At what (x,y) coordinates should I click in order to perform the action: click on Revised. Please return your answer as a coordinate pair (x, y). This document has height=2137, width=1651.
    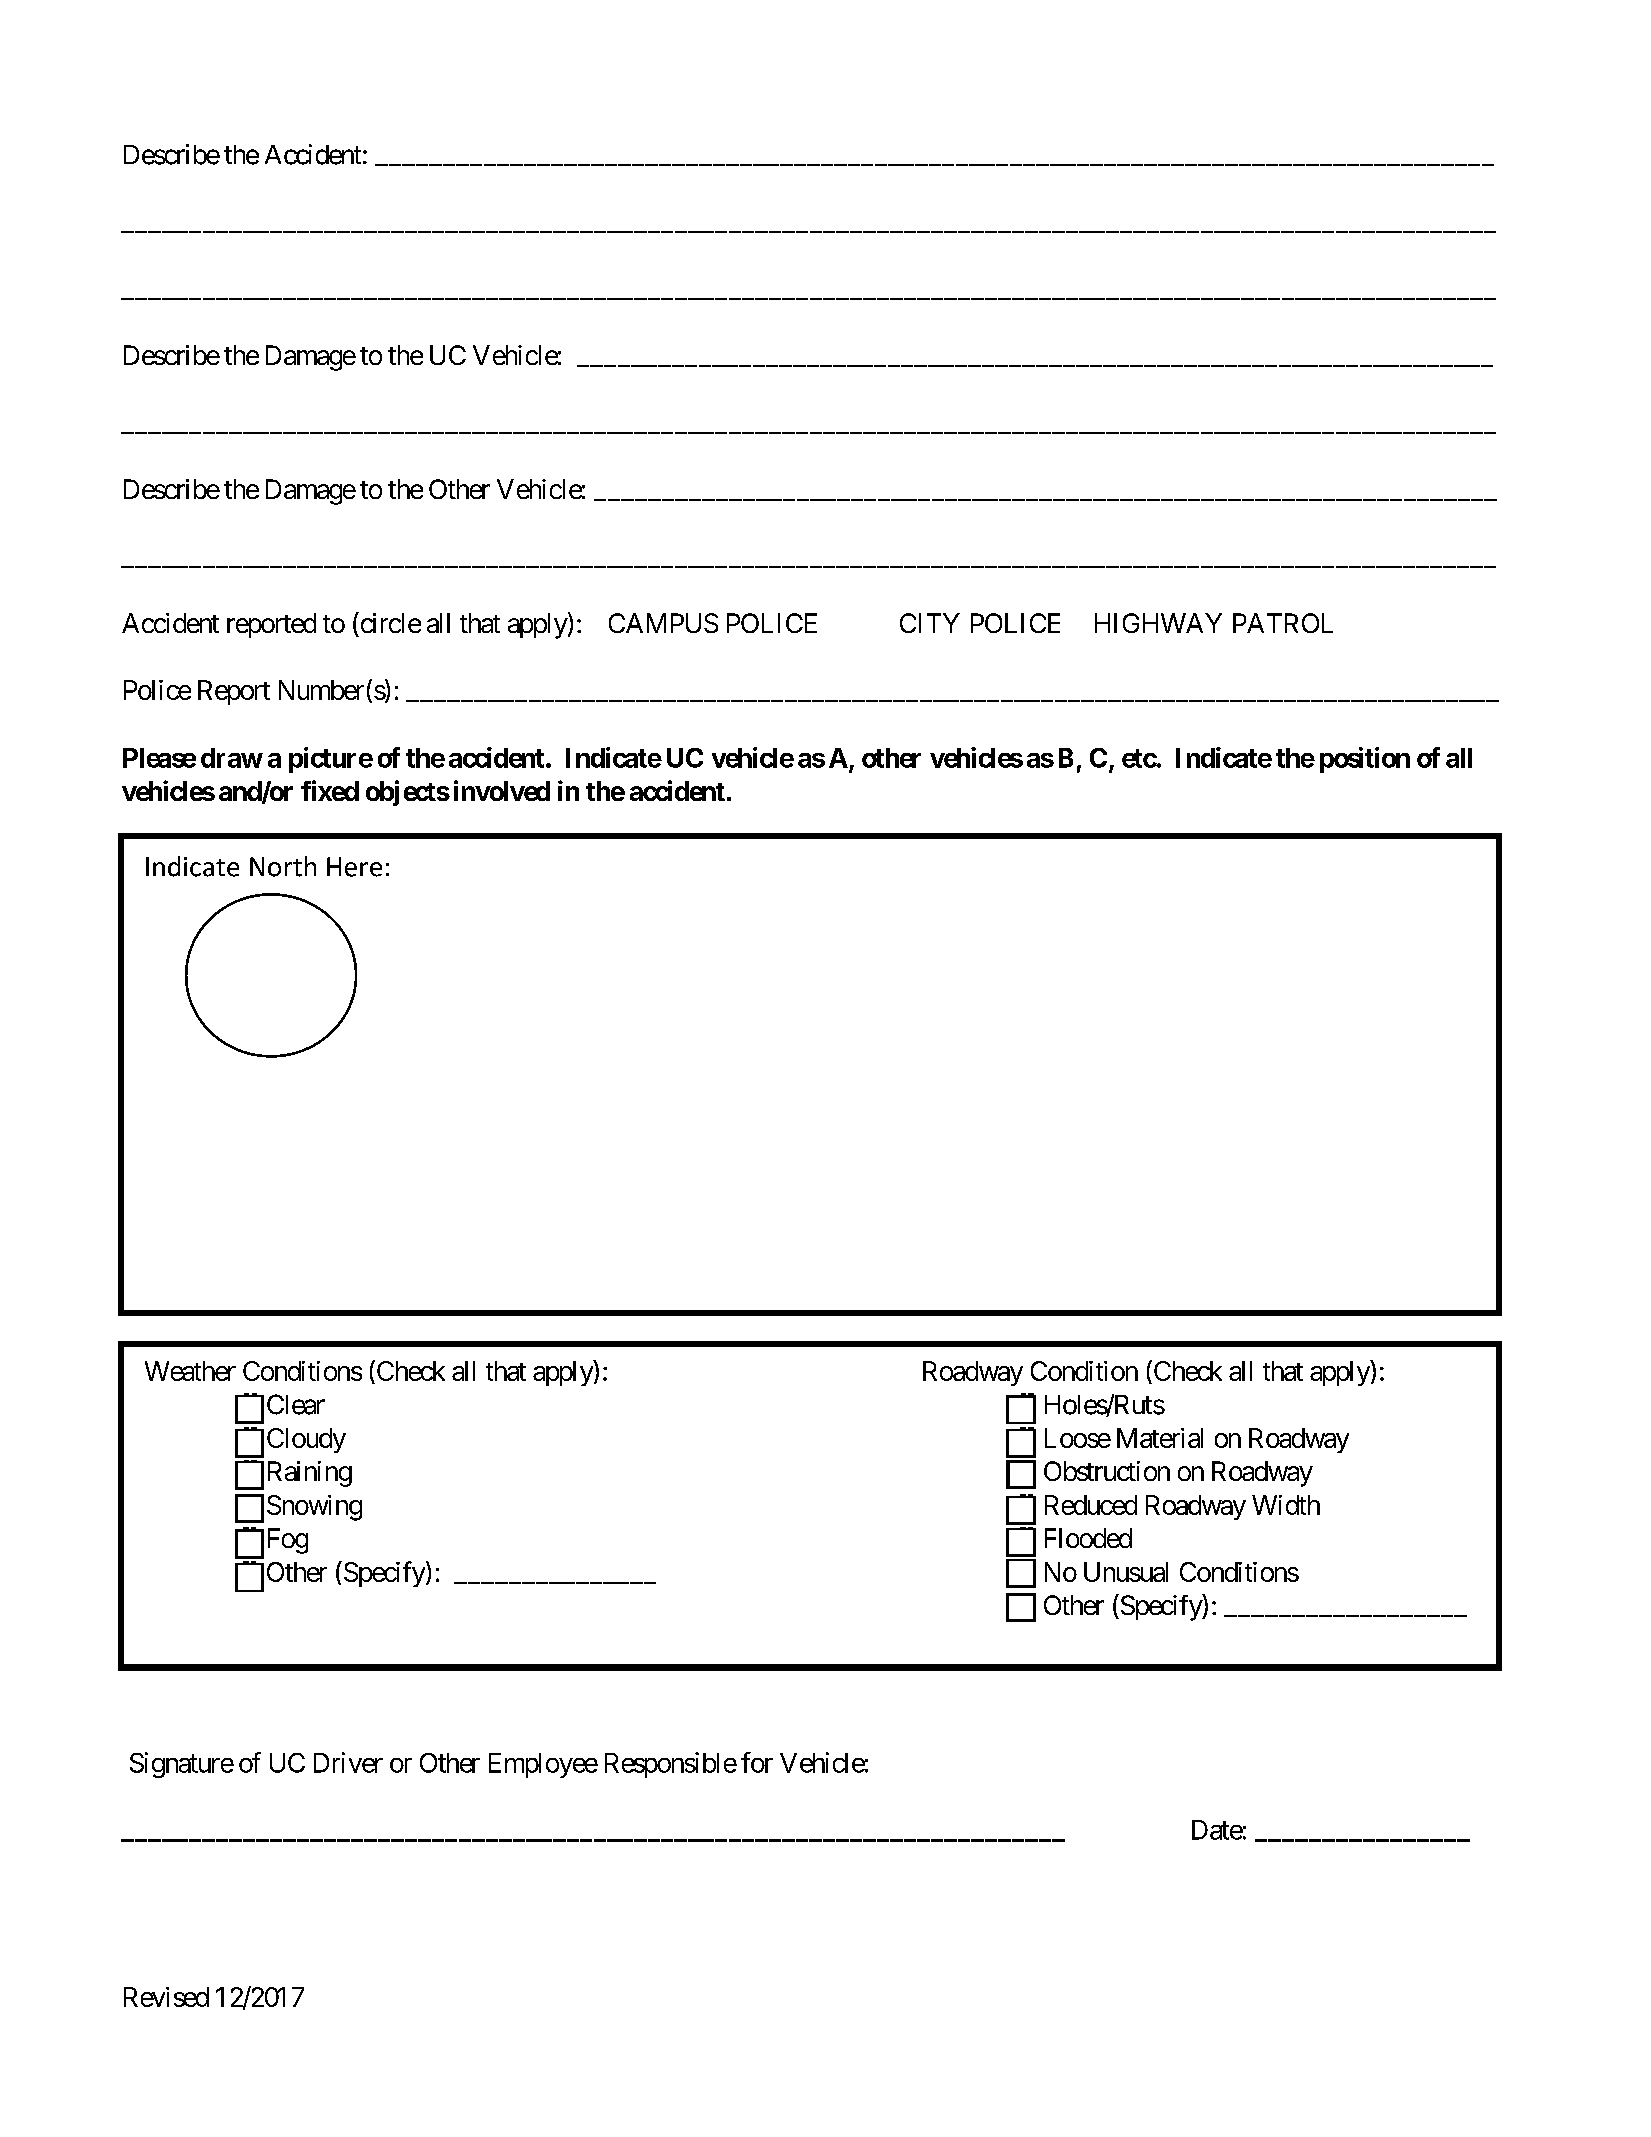
    Looking at the image, I should click on (166, 1997).
